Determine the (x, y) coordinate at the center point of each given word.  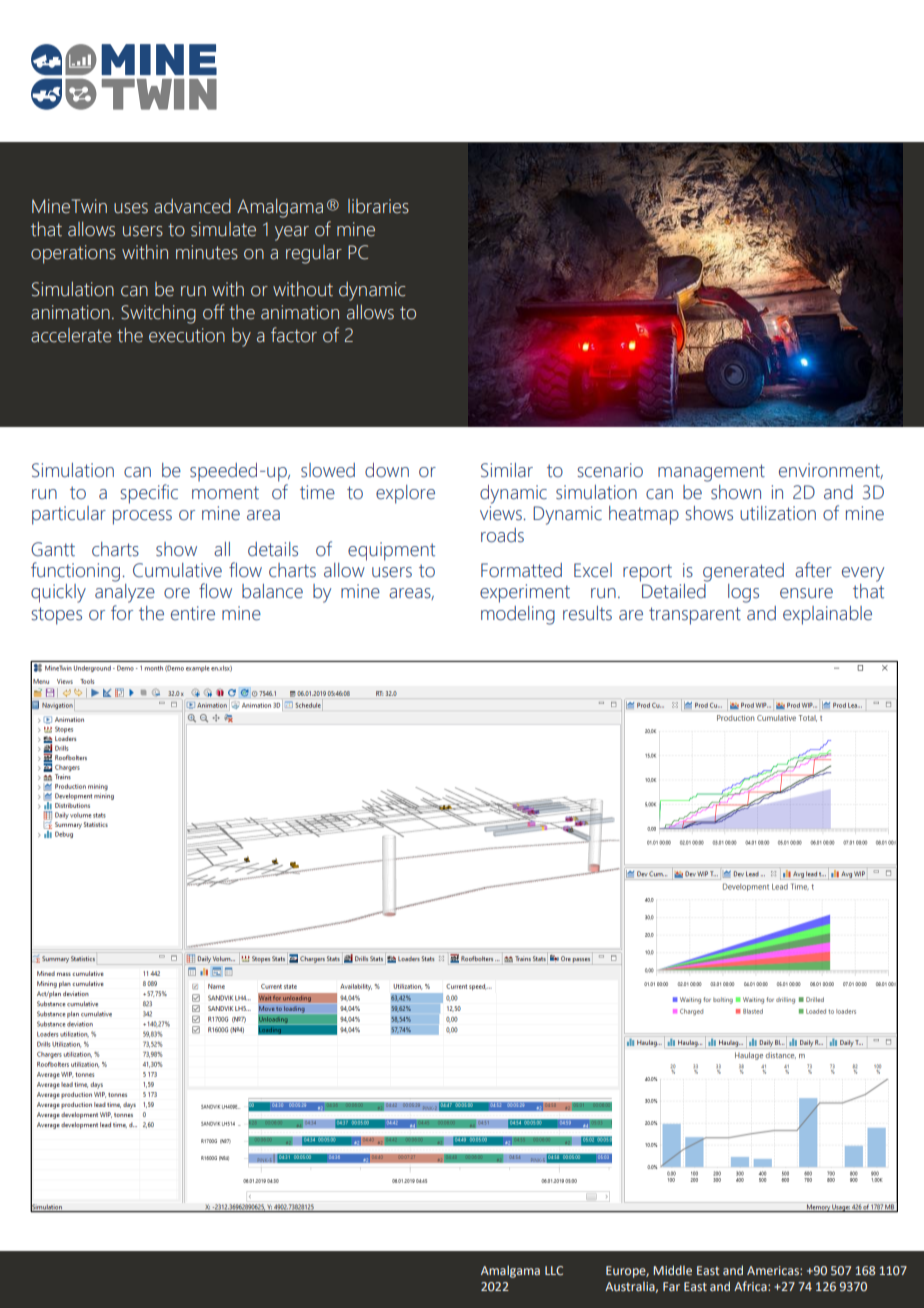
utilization (778, 513)
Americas (774, 1270)
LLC (554, 1270)
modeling (518, 615)
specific (149, 494)
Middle (672, 1270)
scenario (610, 470)
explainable (827, 615)
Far (671, 1286)
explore (405, 494)
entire (193, 613)
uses (131, 208)
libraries (378, 206)
